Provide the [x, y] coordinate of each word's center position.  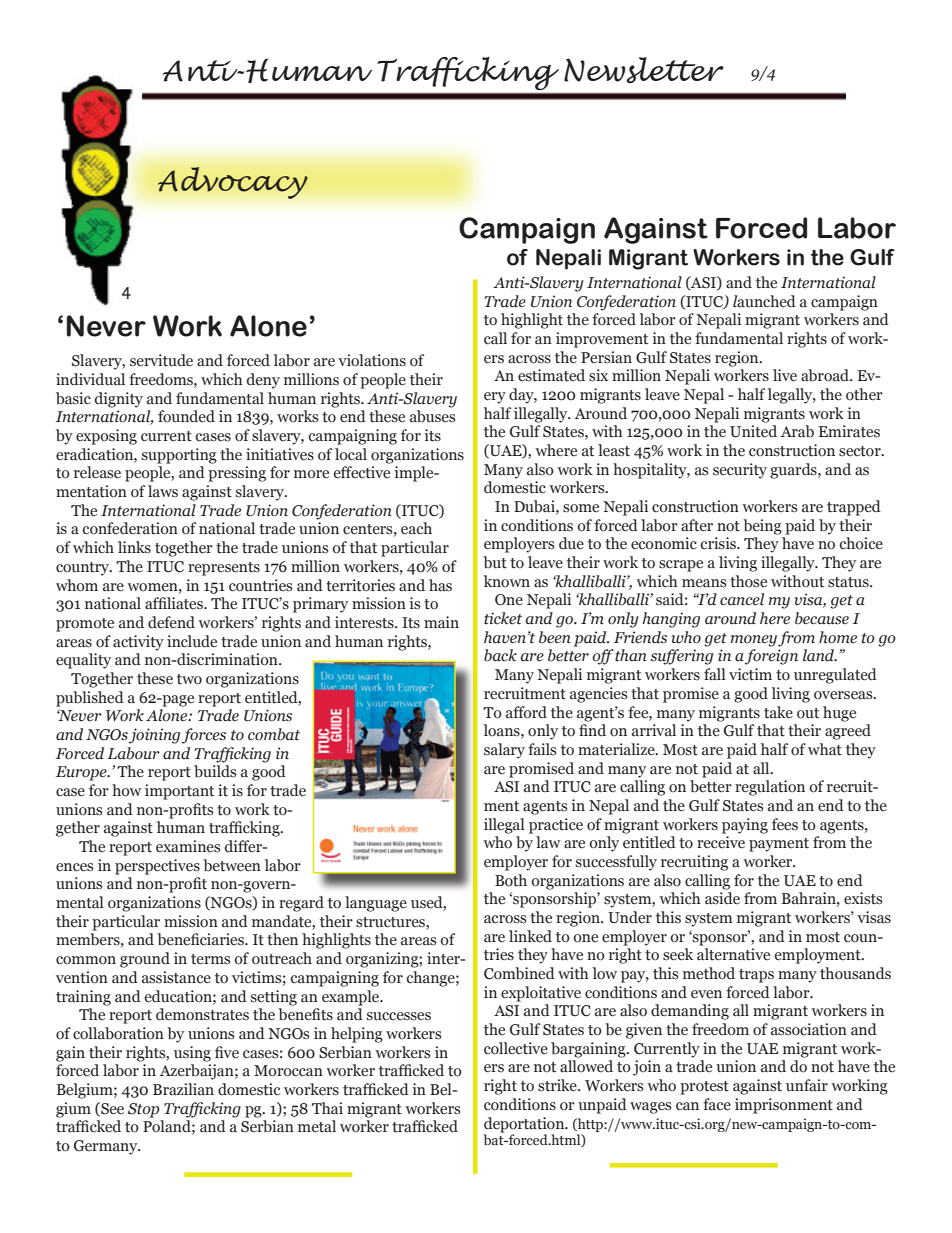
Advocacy [232, 183]
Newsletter [644, 70]
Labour [133, 753]
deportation [525, 1125]
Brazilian [183, 1089]
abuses [432, 416]
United [753, 431]
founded [186, 416]
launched [764, 301]
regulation [770, 788]
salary [504, 751]
